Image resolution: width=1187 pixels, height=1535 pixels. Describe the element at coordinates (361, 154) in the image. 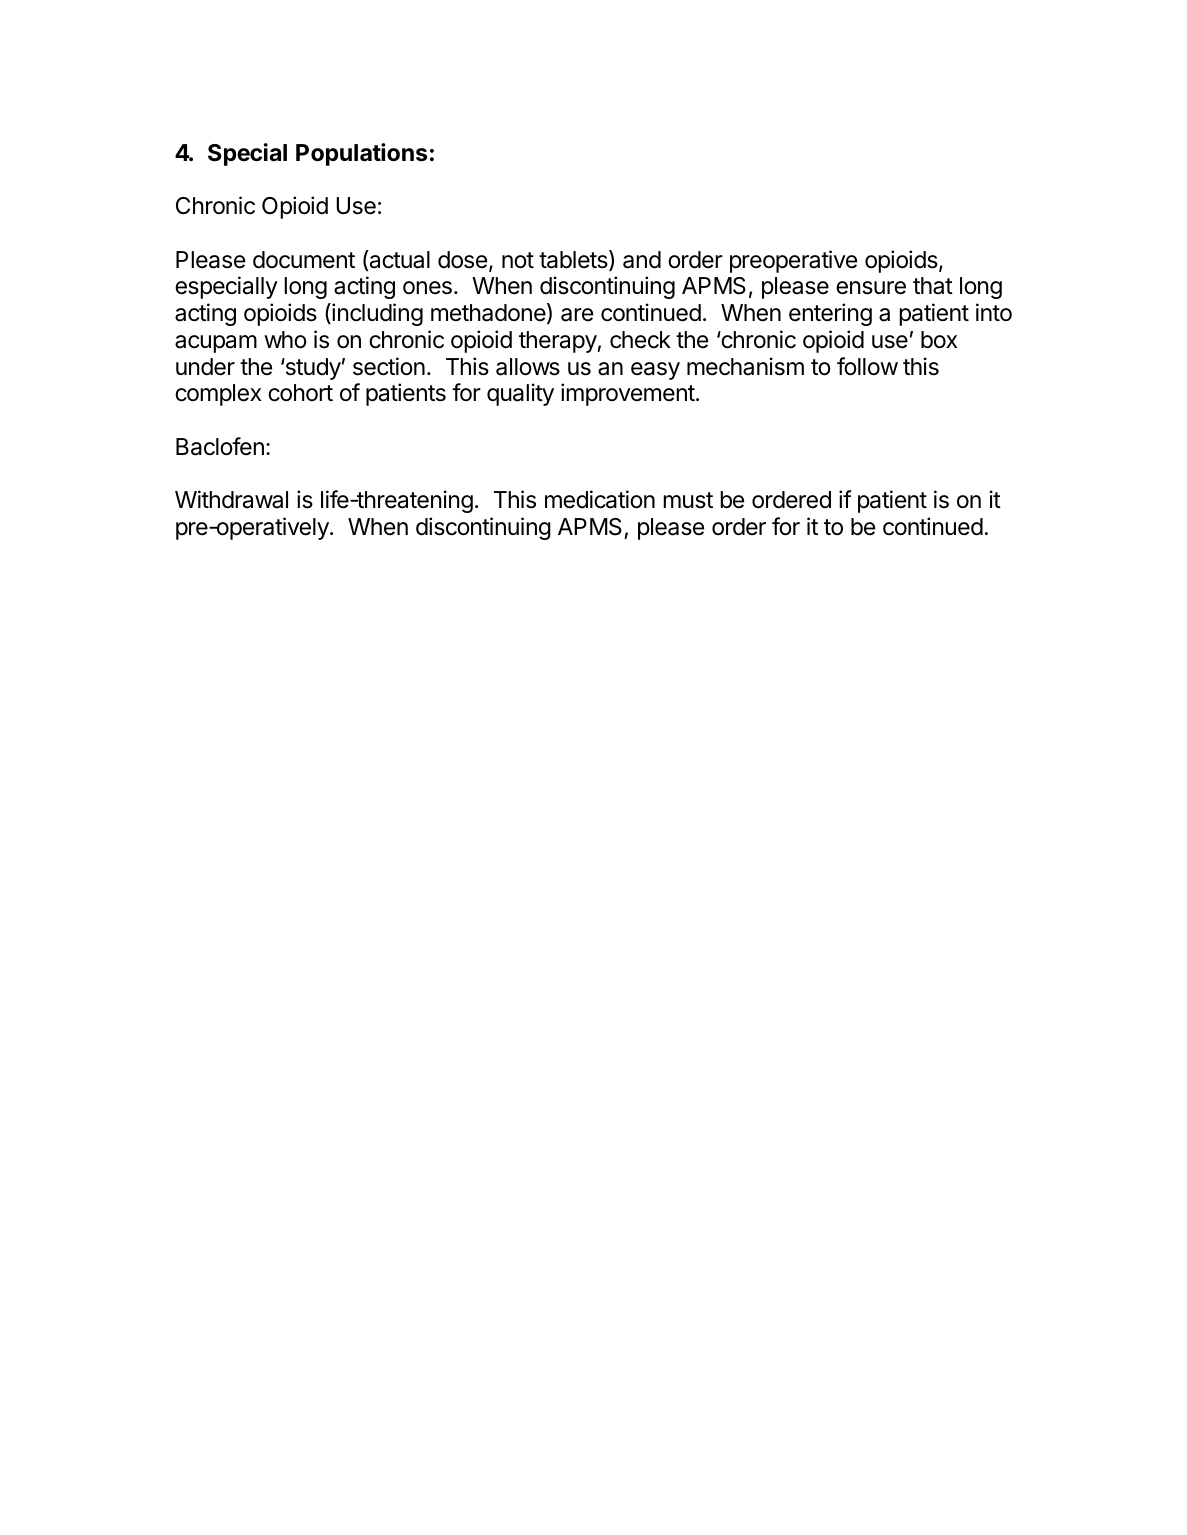

I see `Populations` at that location.
